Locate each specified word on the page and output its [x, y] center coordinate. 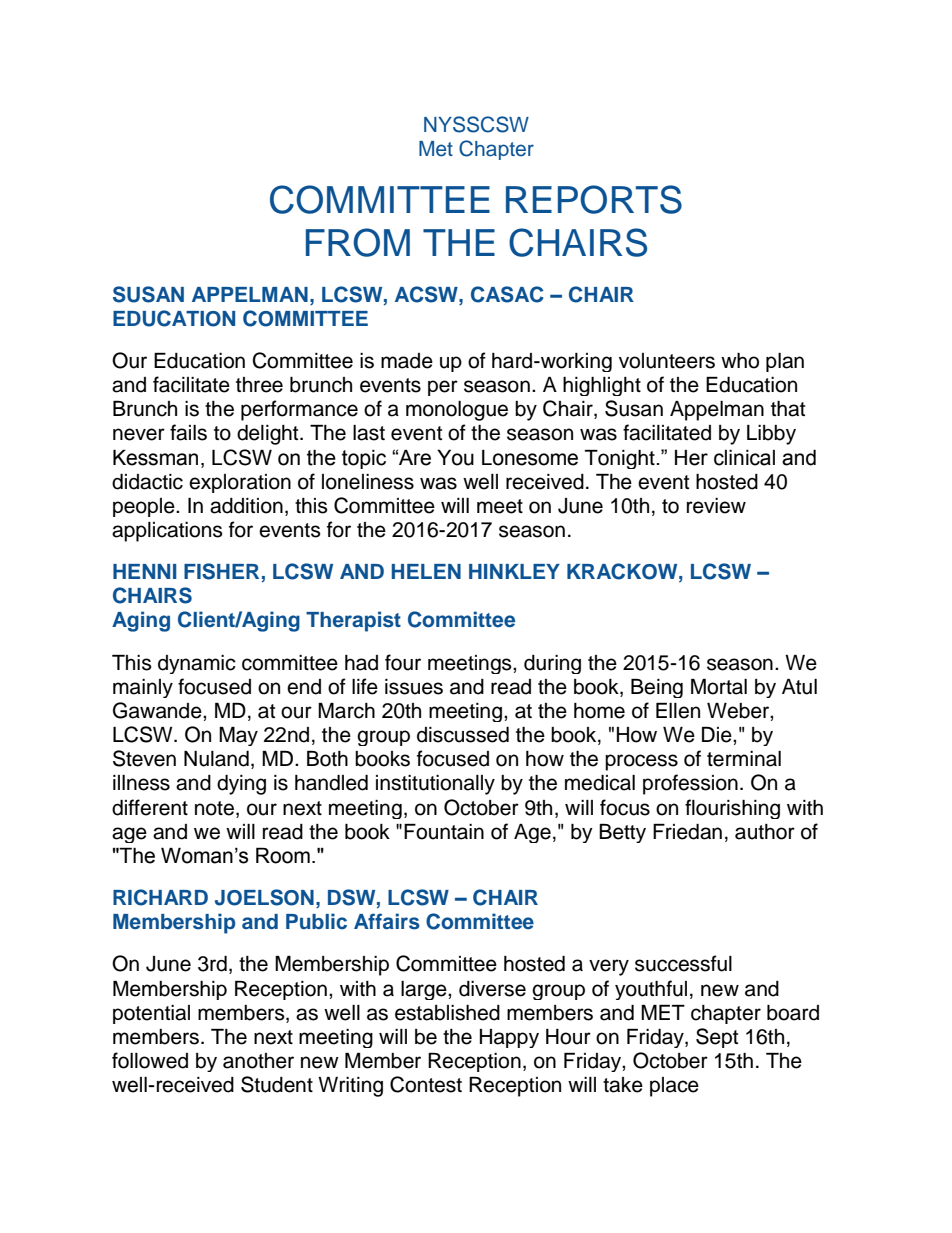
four [403, 662]
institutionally [435, 785]
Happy [509, 1038]
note [214, 808]
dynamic [197, 664]
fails [188, 432]
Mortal [719, 687]
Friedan [687, 832]
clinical [744, 458]
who [740, 361]
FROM [358, 242]
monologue [457, 411]
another [258, 1061]
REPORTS [594, 199]
